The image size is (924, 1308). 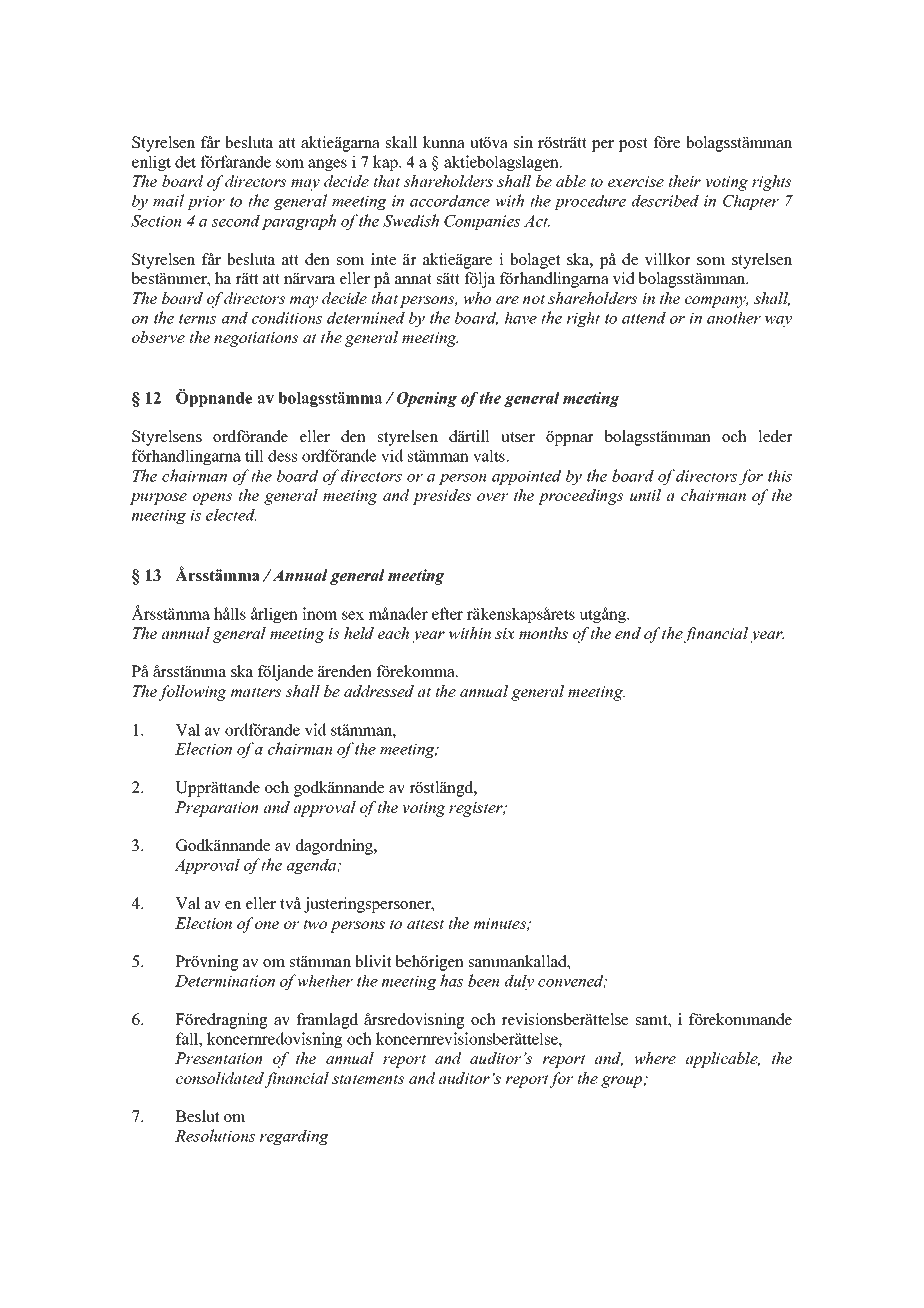 I want to click on efter, so click(x=447, y=613).
